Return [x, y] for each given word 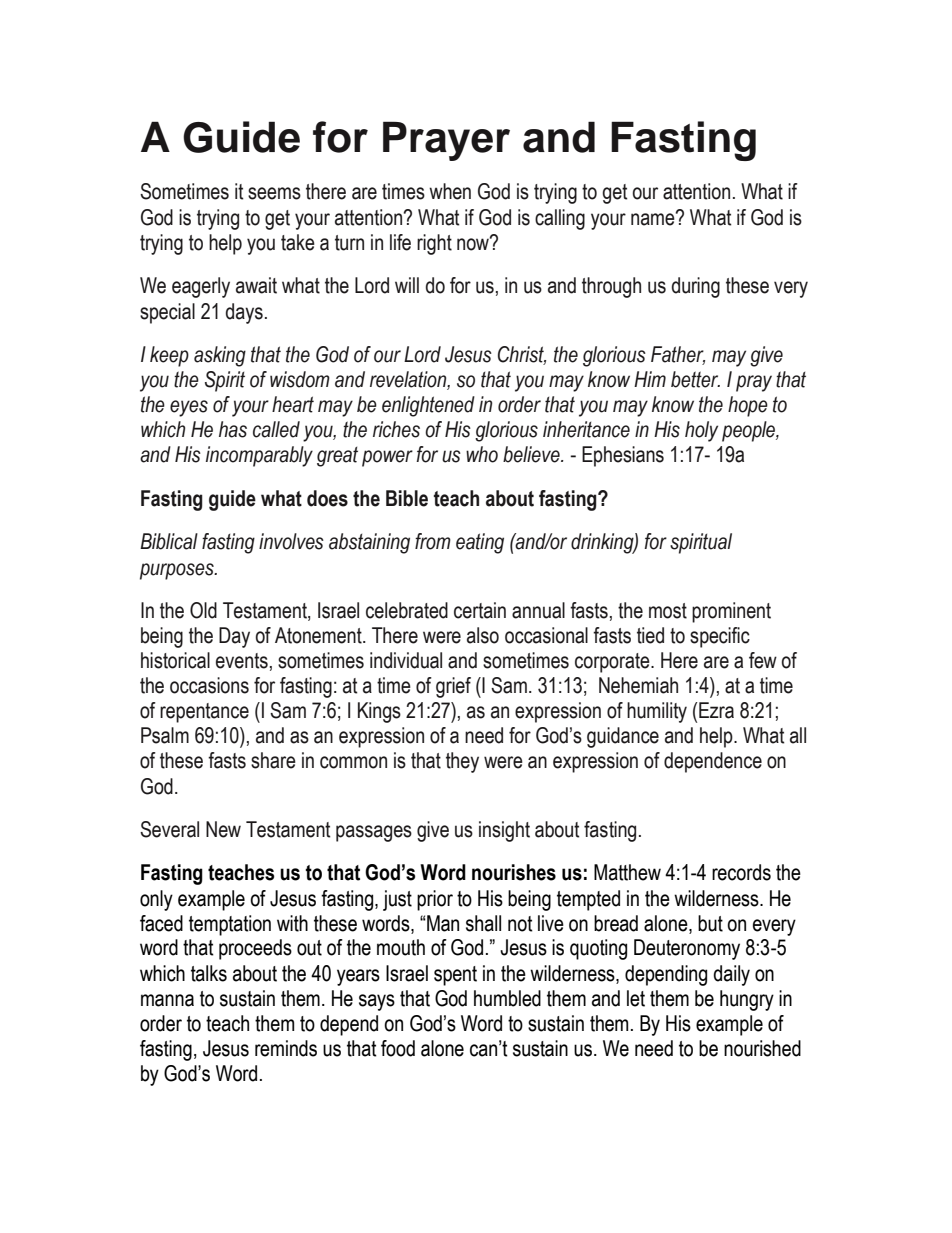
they [462, 762]
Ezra [716, 710]
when [450, 191]
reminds [286, 1048]
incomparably [259, 456]
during [696, 287]
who [482, 454]
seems [274, 193]
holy [701, 431]
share [273, 760]
